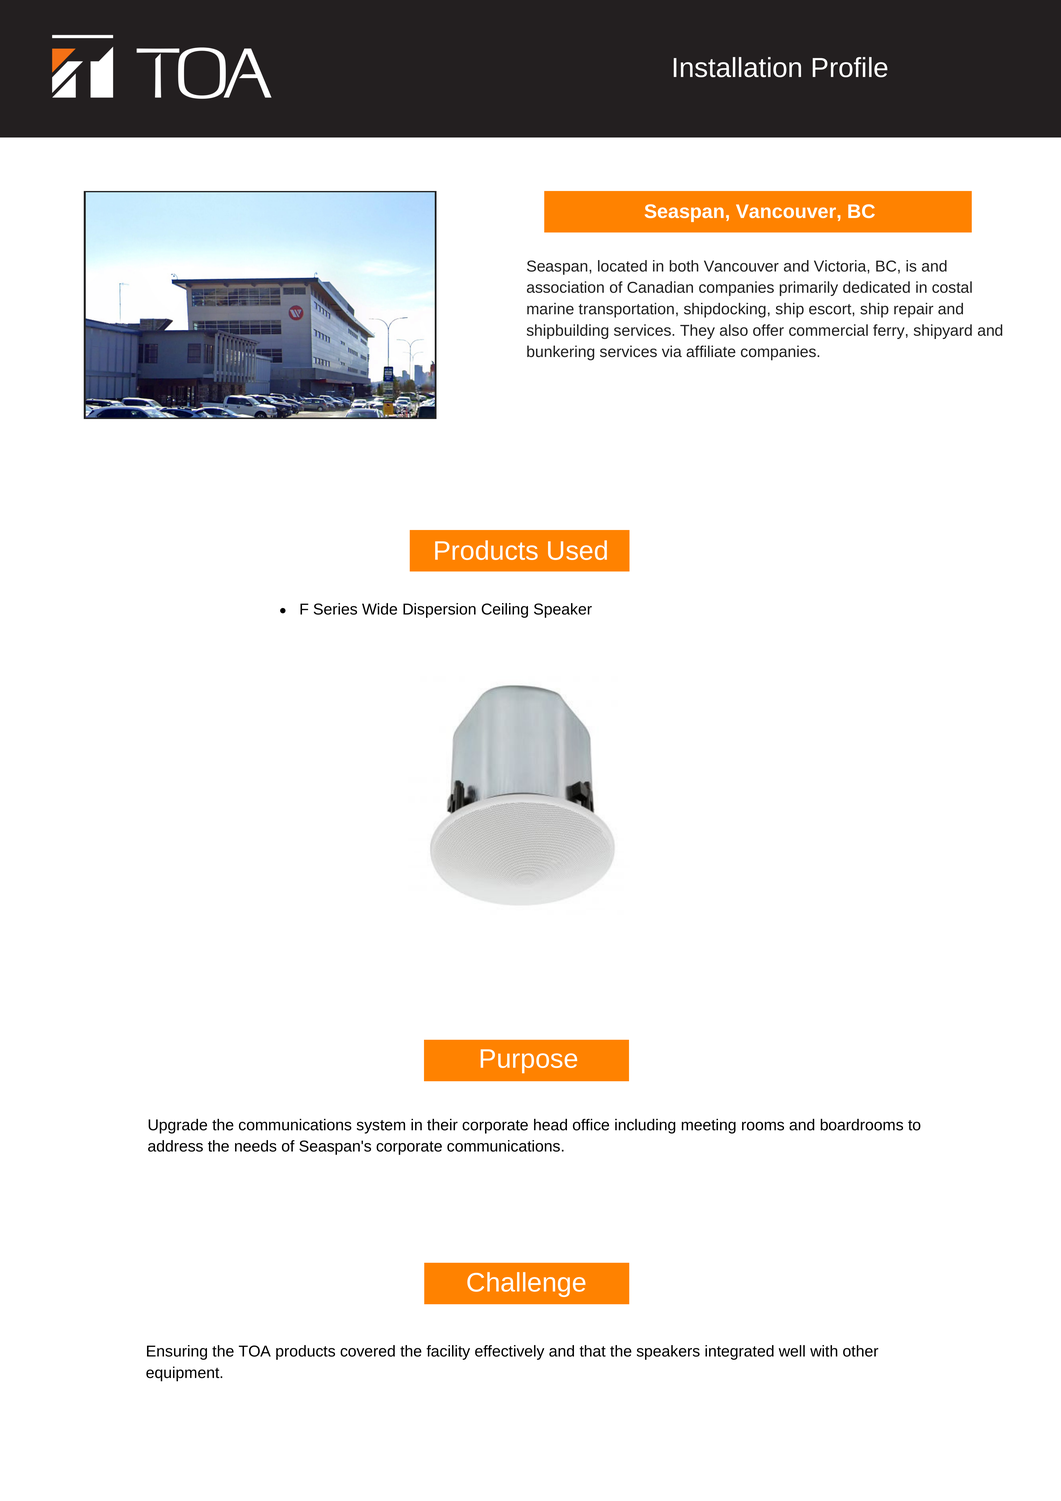  Describe the element at coordinates (504, 610) in the page. I see `Ceiling` at that location.
